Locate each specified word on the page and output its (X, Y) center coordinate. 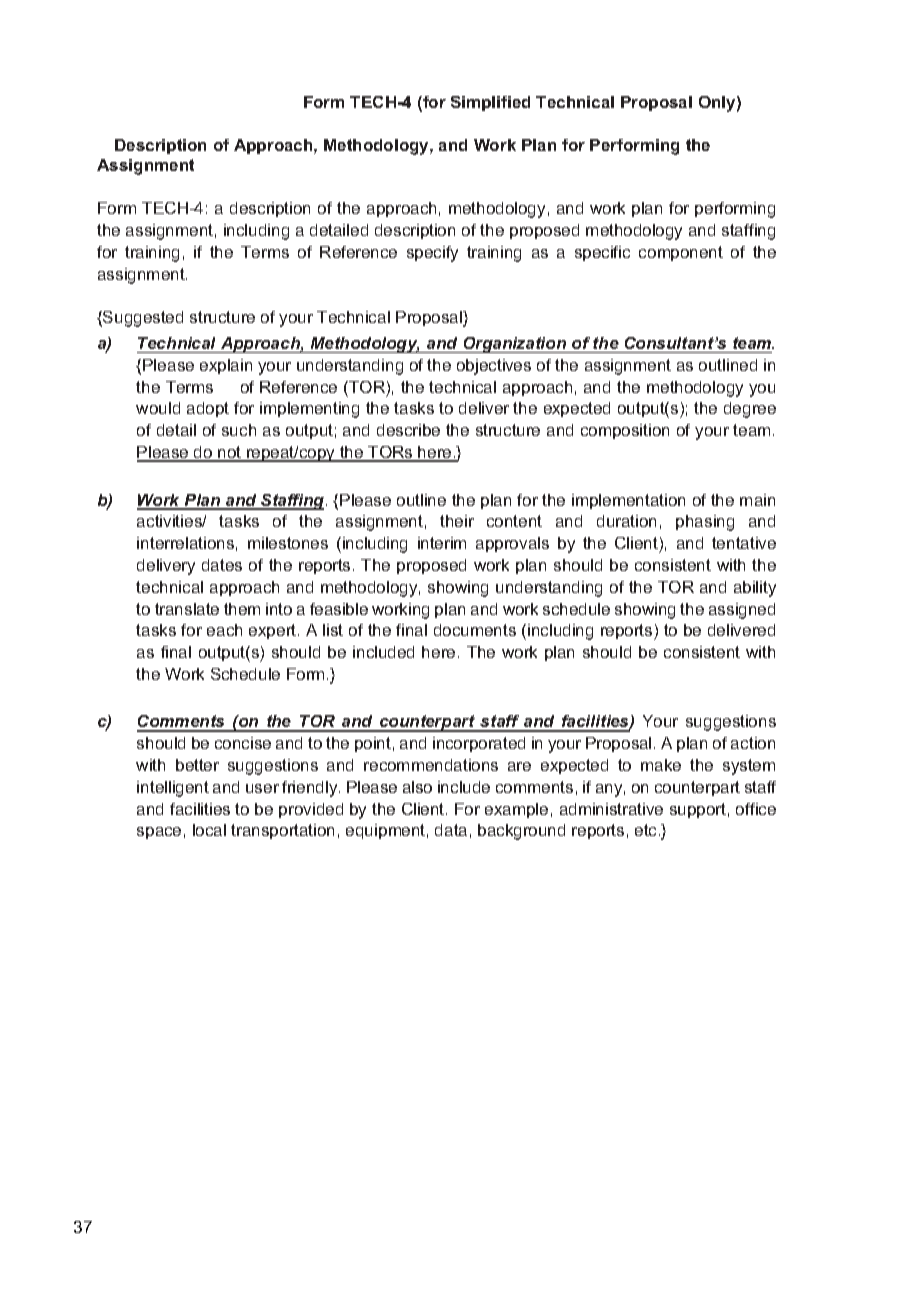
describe (408, 430)
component (681, 253)
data (451, 830)
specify (432, 254)
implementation (628, 501)
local (209, 830)
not (230, 453)
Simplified (490, 103)
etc (647, 830)
